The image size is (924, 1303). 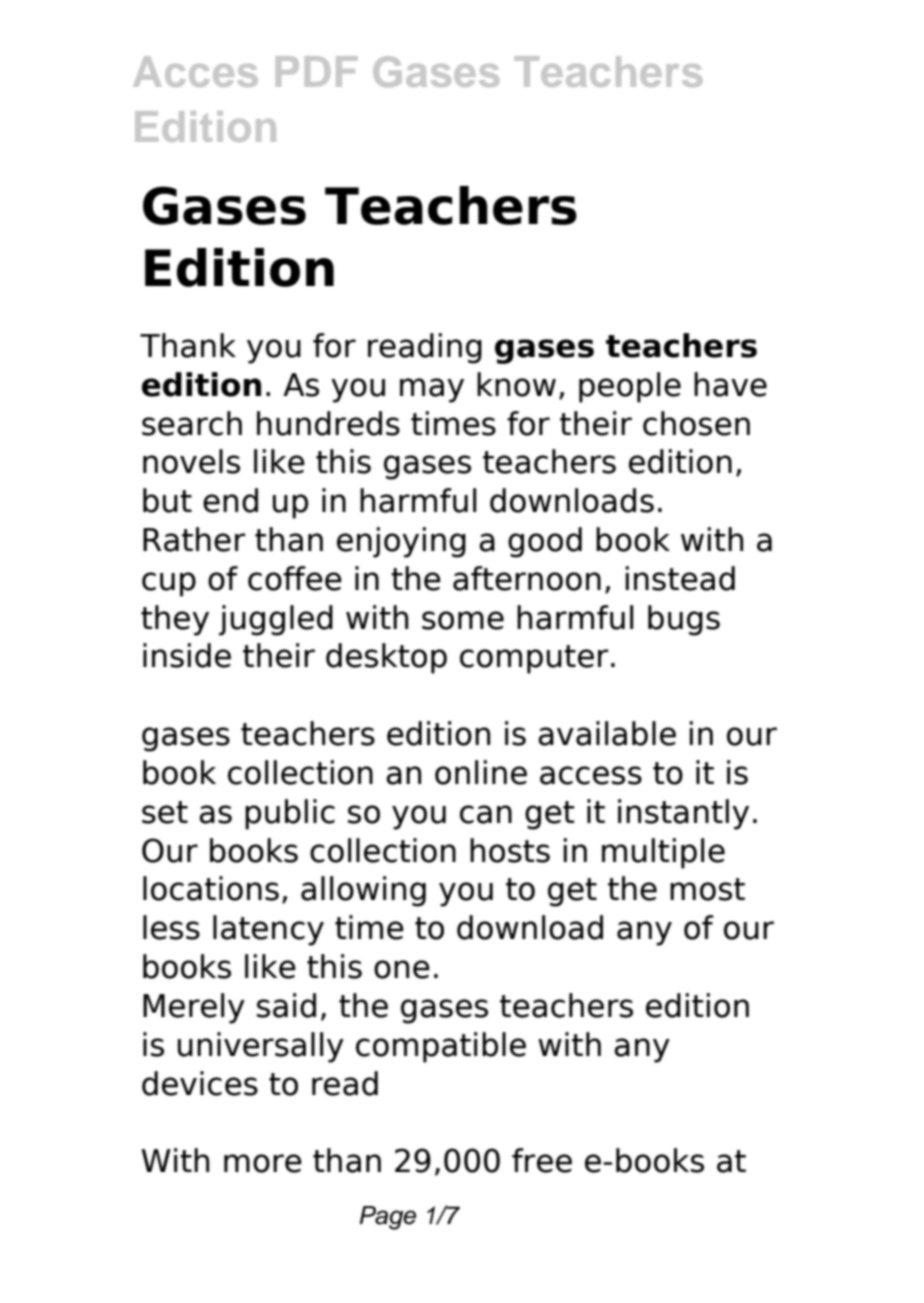 I want to click on search, so click(x=192, y=423).
